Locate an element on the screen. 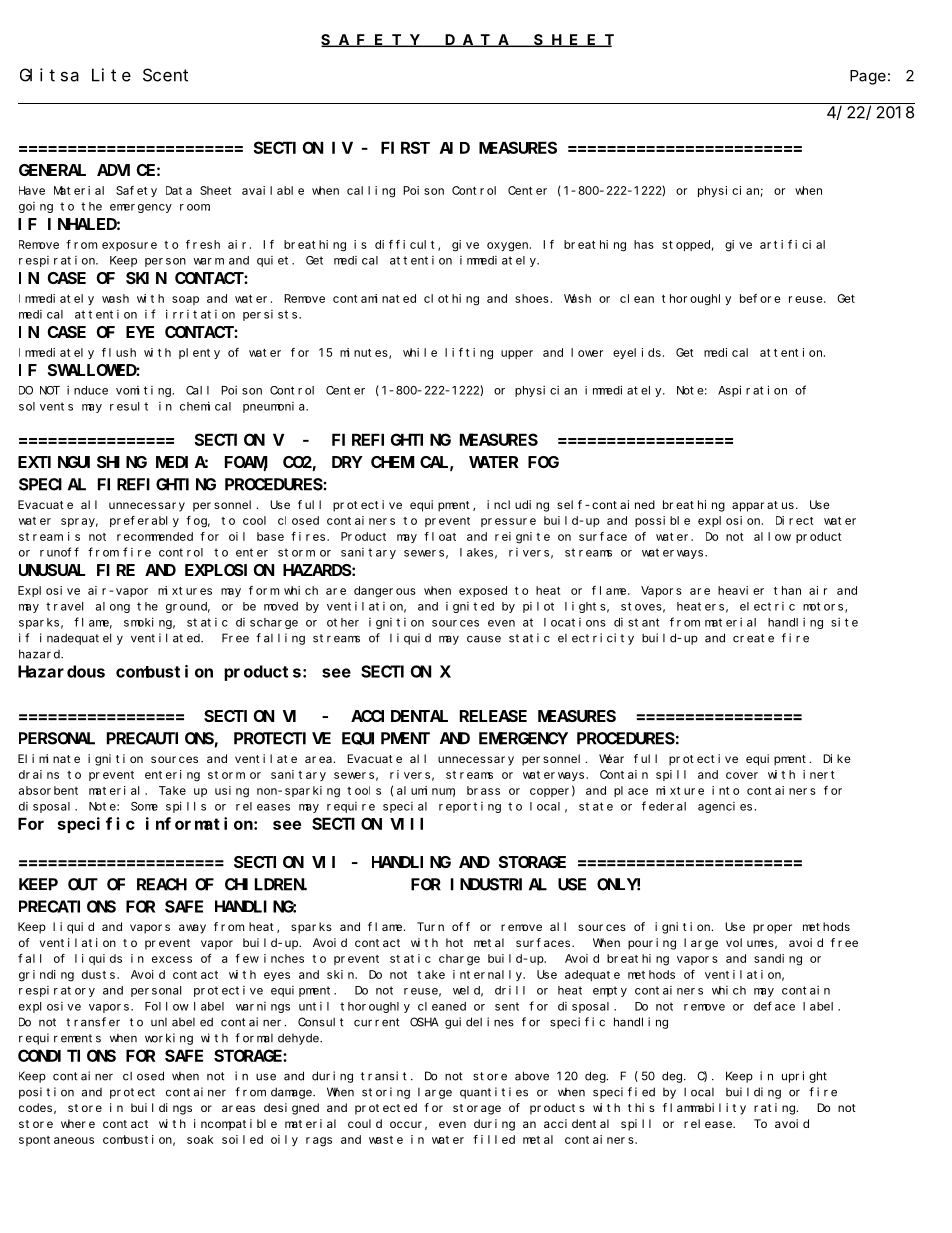 This screenshot has height=1233, width=952. Page is located at coordinates (868, 77).
